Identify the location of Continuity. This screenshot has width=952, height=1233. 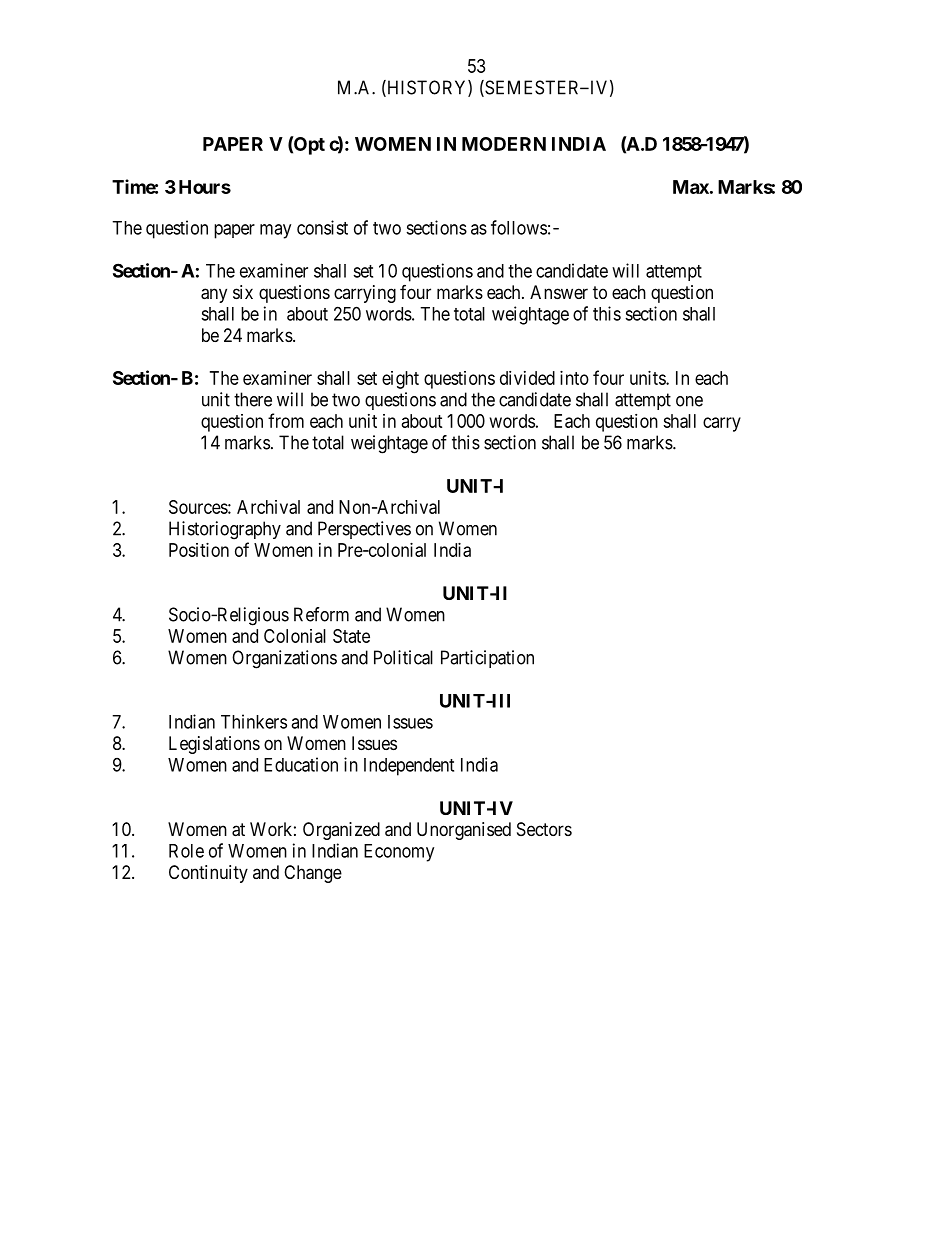
(208, 874).
